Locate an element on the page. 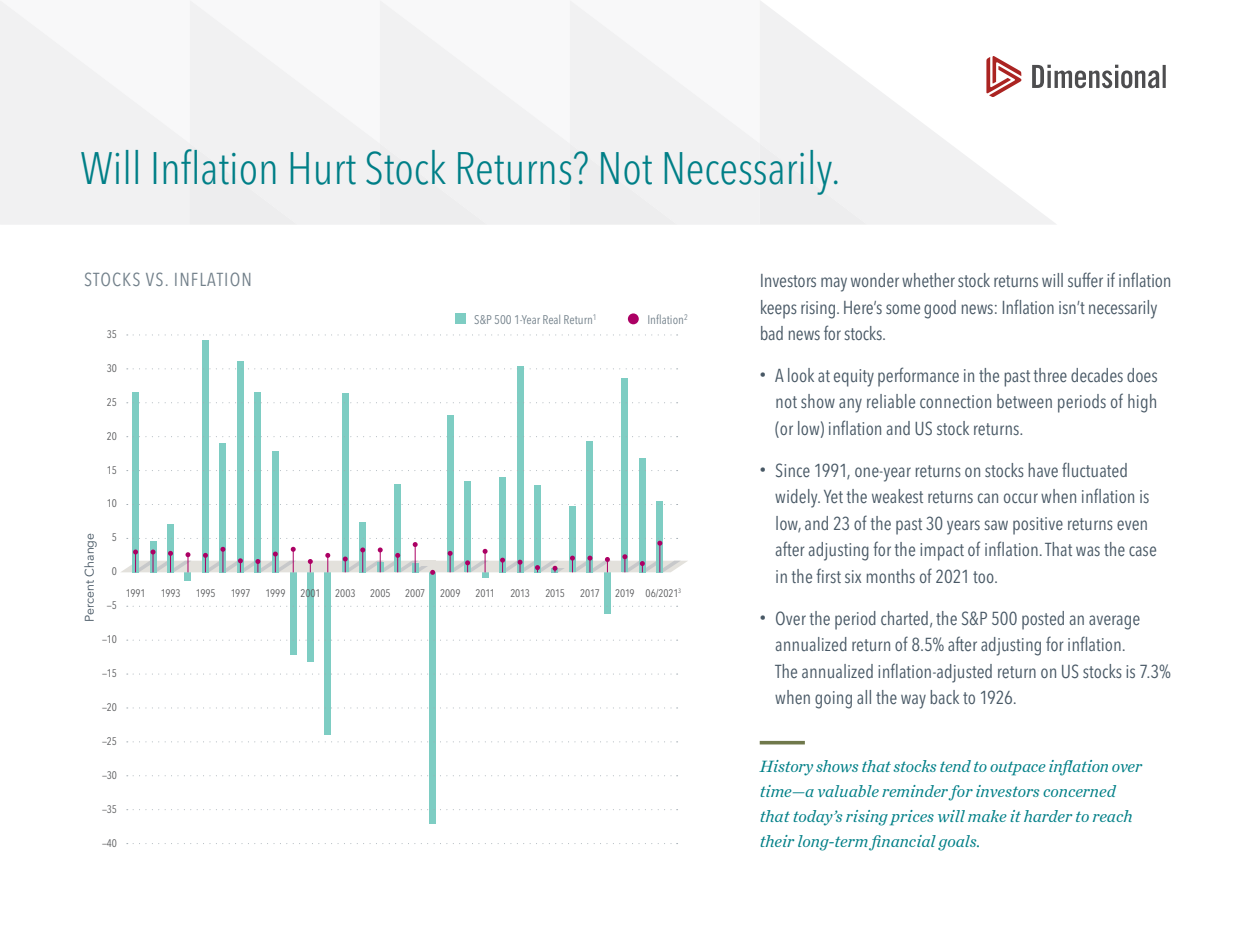  look is located at coordinates (801, 375).
